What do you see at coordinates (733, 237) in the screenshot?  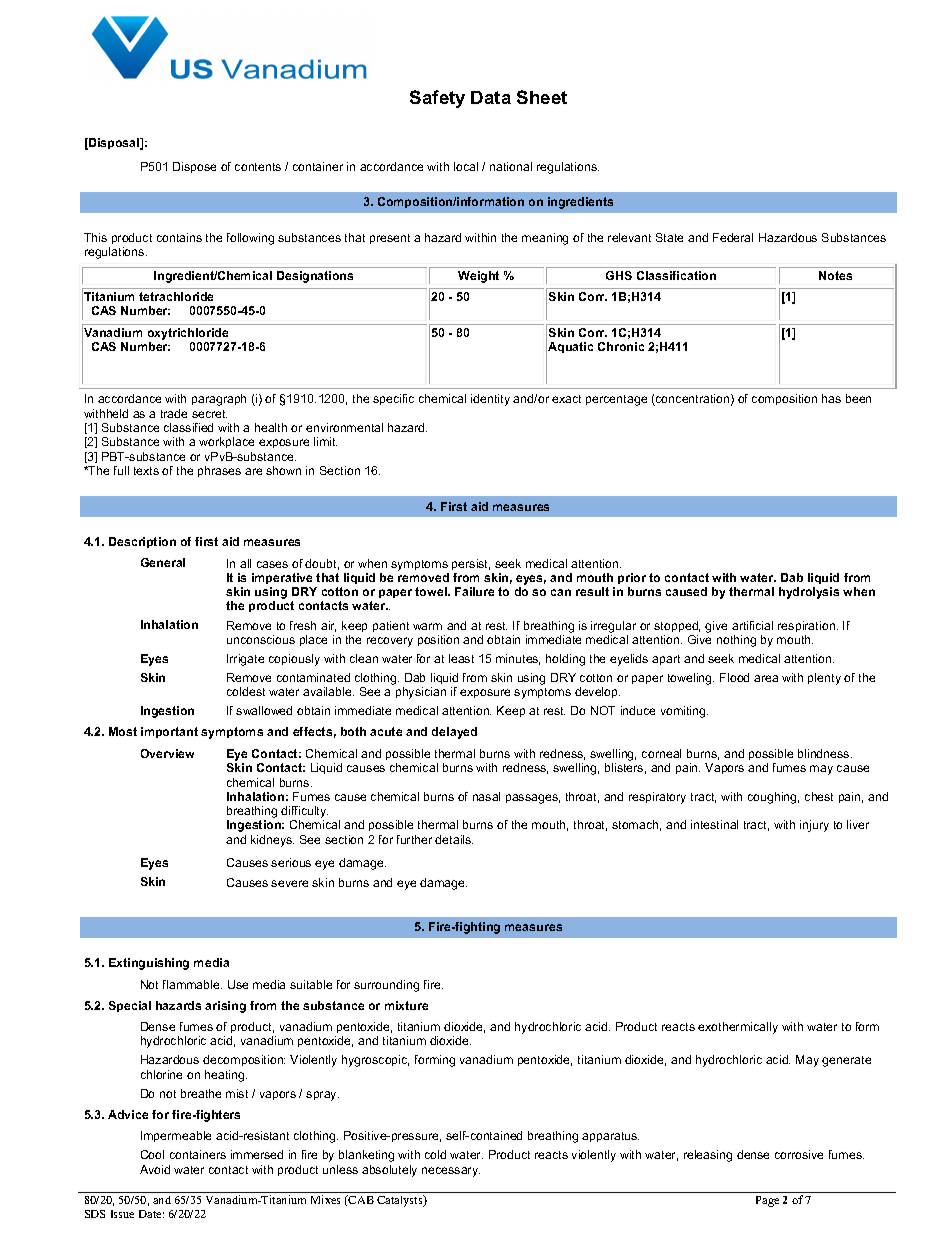 I see `Federal` at bounding box center [733, 237].
